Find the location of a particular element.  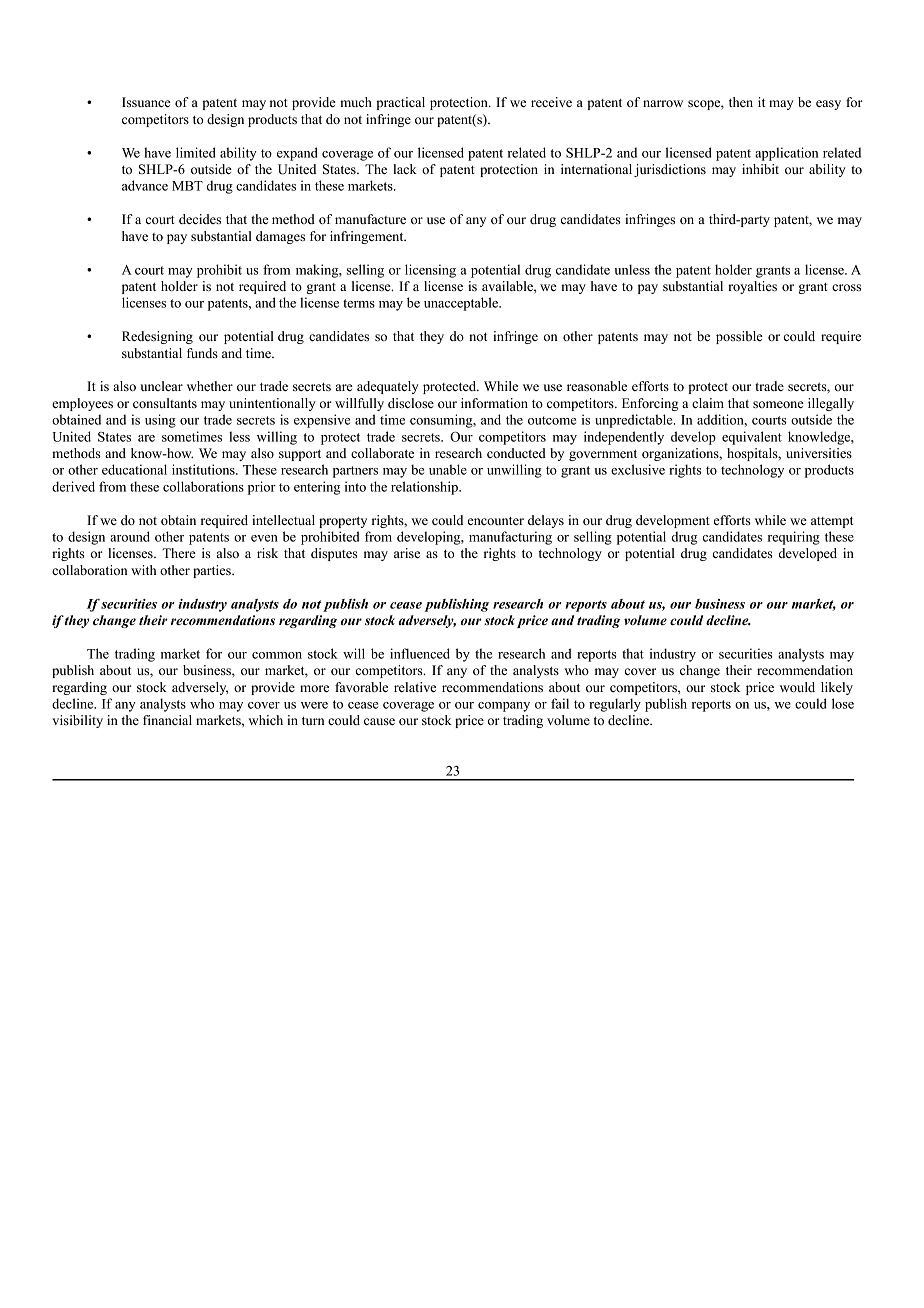

information is located at coordinates (494, 403).
